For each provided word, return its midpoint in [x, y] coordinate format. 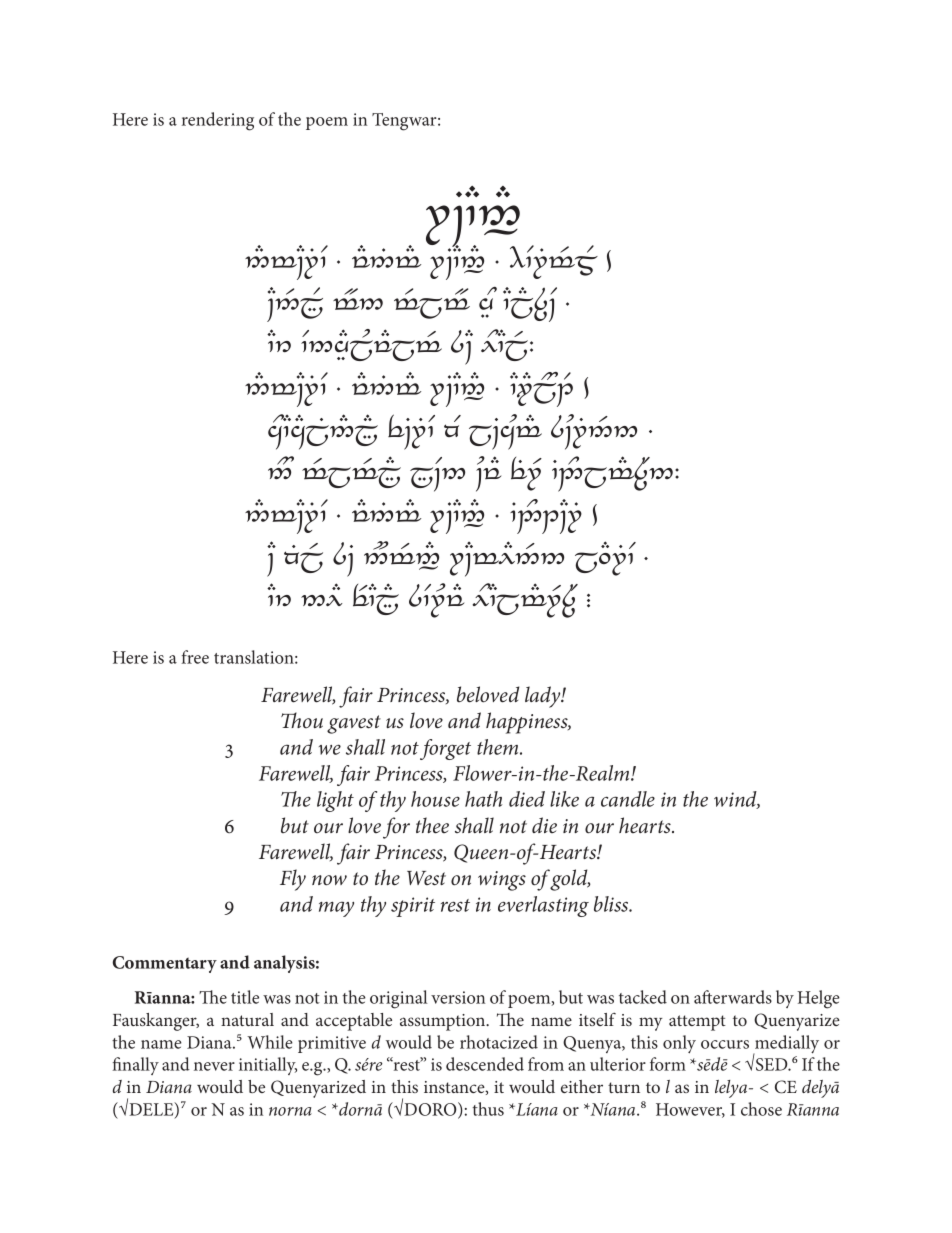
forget [445, 749]
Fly [293, 880]
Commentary [165, 964]
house [435, 799]
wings [502, 881]
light [335, 801]
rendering [218, 121]
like [564, 799]
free [195, 657]
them [499, 747]
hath [483, 799]
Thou [302, 720]
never [214, 1066]
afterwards [733, 997]
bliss [612, 904]
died [527, 799]
